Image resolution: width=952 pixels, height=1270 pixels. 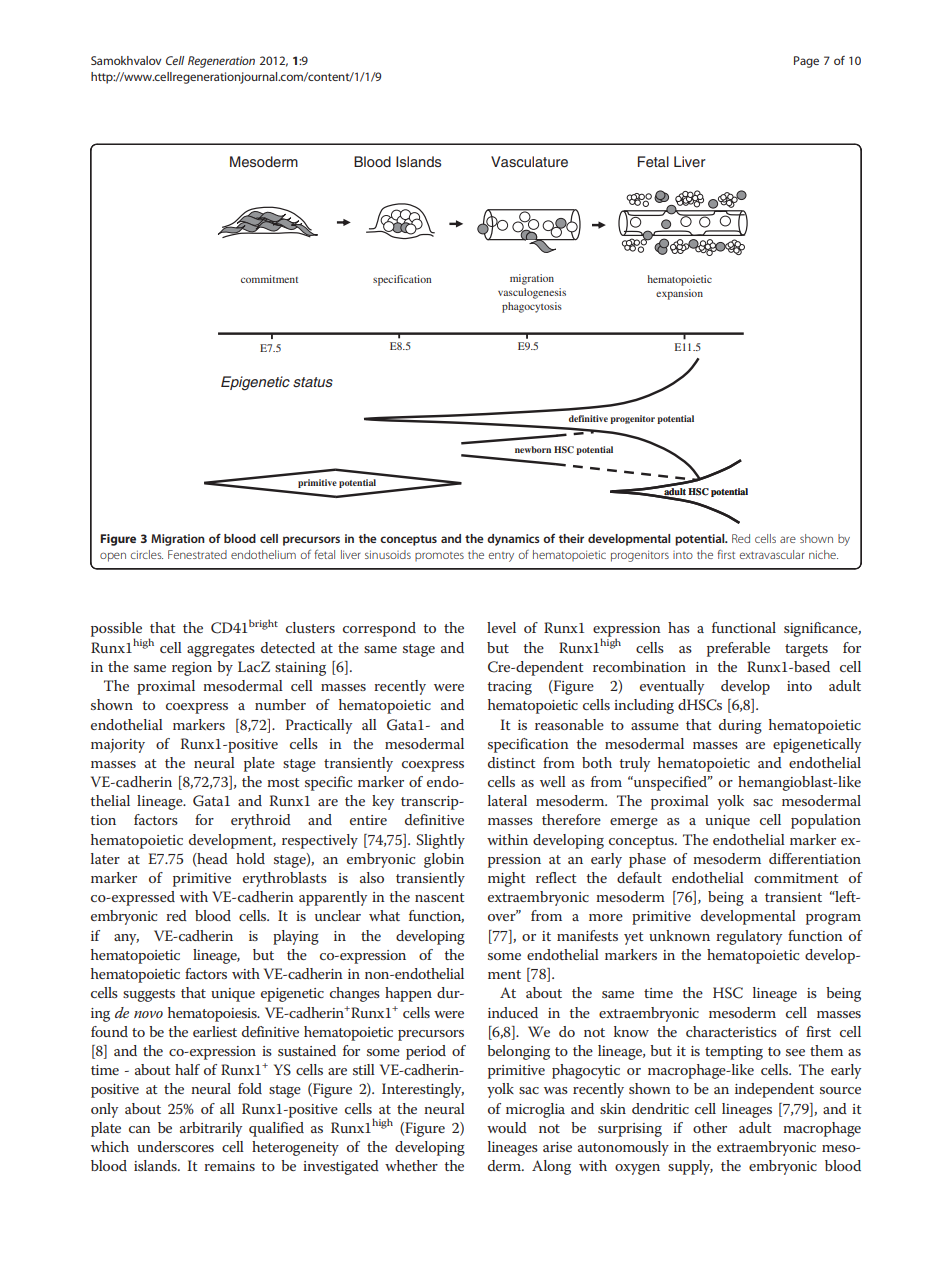 I want to click on status, so click(x=313, y=382).
